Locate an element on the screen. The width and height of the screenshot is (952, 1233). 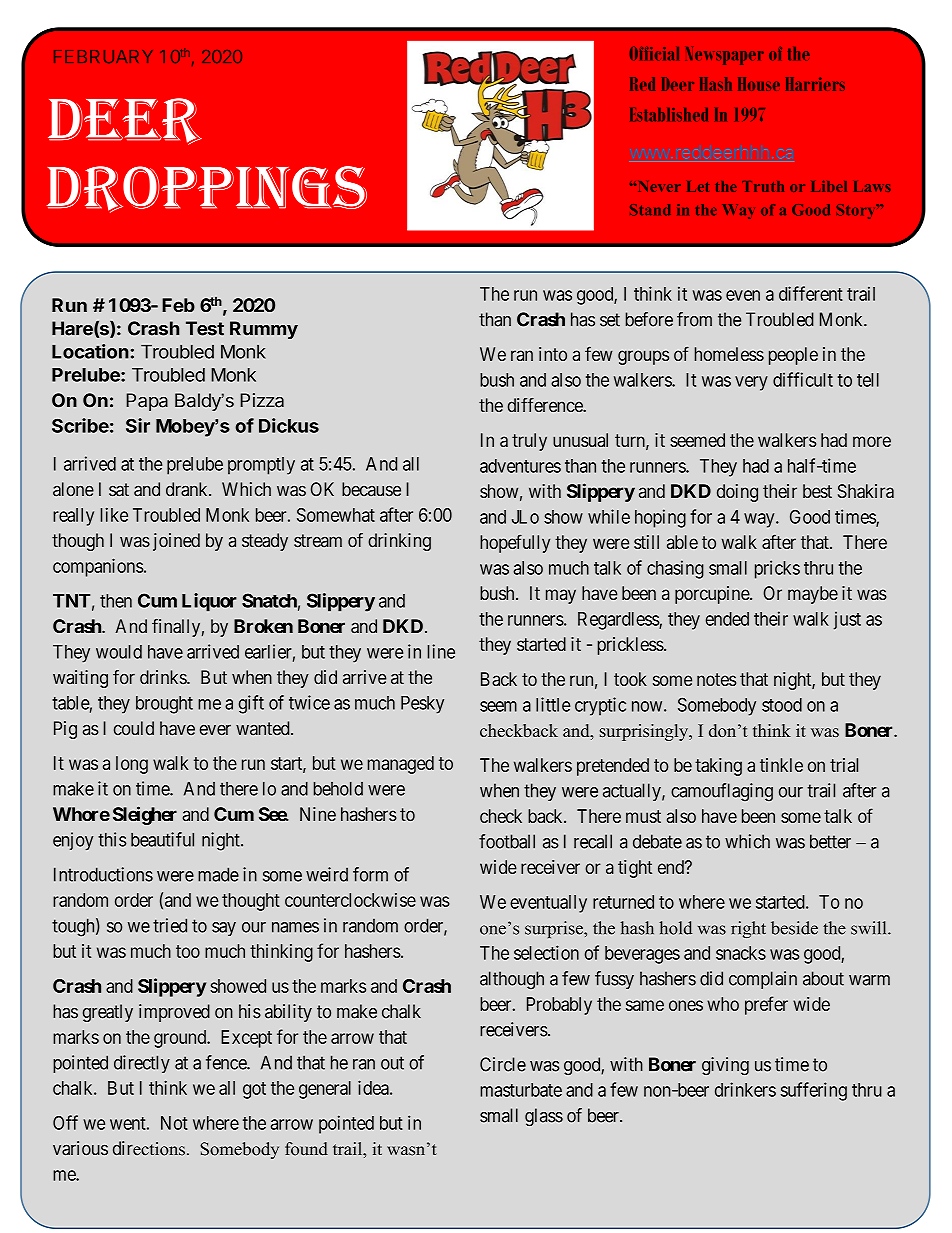
FEBRUARY is located at coordinates (103, 56).
